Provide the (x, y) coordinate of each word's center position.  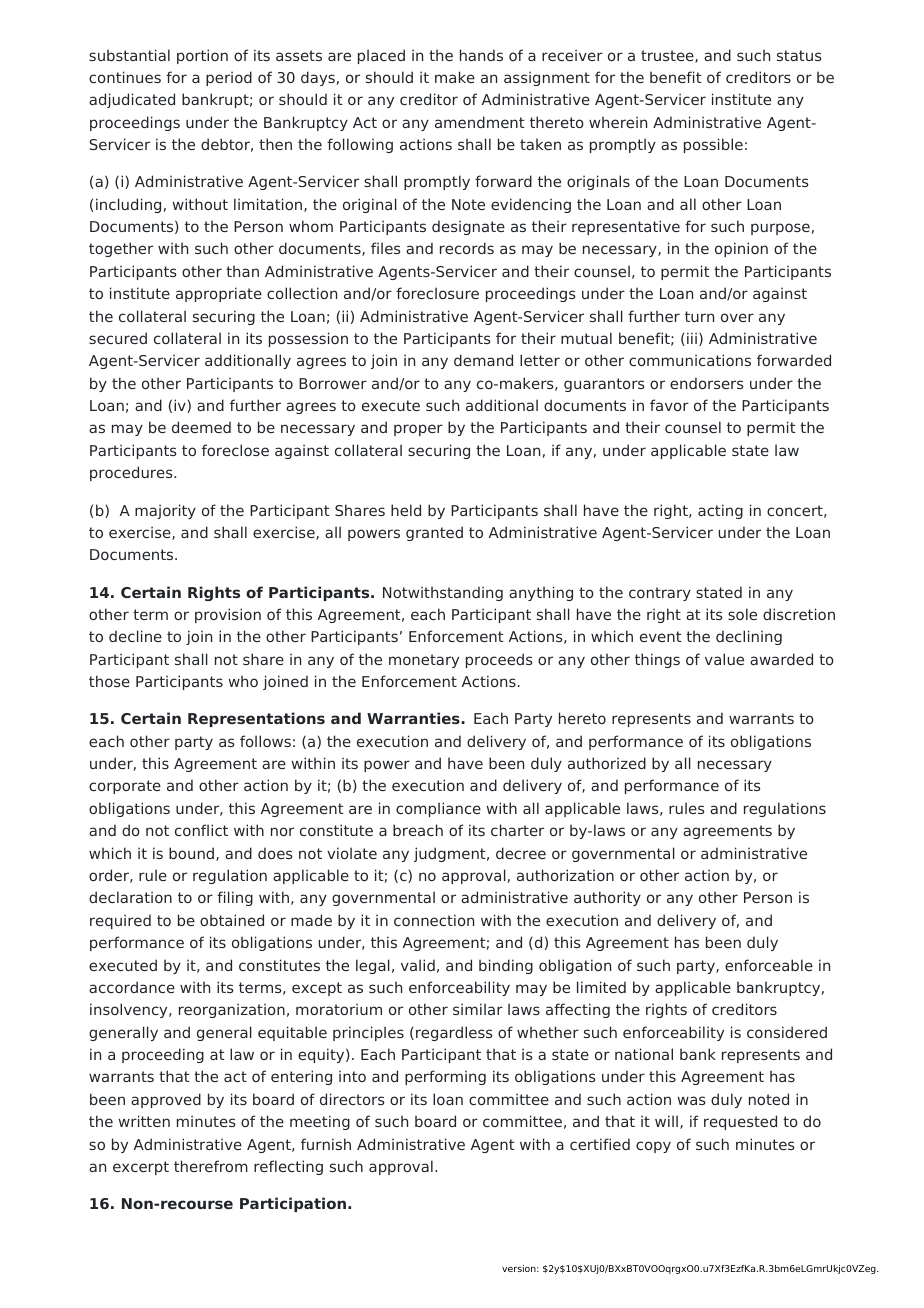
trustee (668, 56)
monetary (424, 661)
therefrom (211, 1166)
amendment (480, 122)
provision (228, 615)
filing (235, 898)
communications (690, 360)
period (229, 78)
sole (742, 614)
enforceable (769, 965)
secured (118, 338)
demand (483, 360)
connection (434, 920)
